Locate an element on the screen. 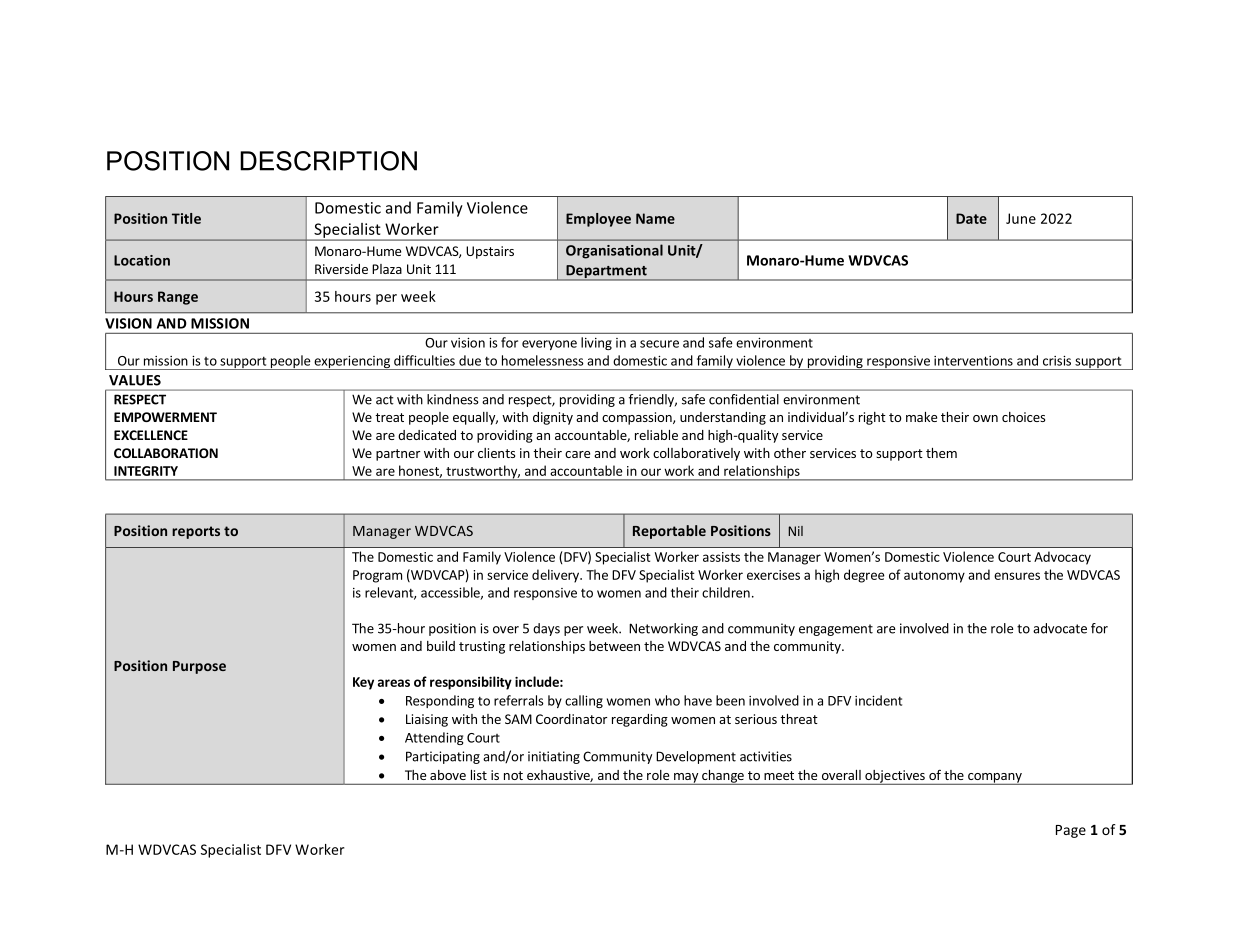  Department is located at coordinates (606, 273).
